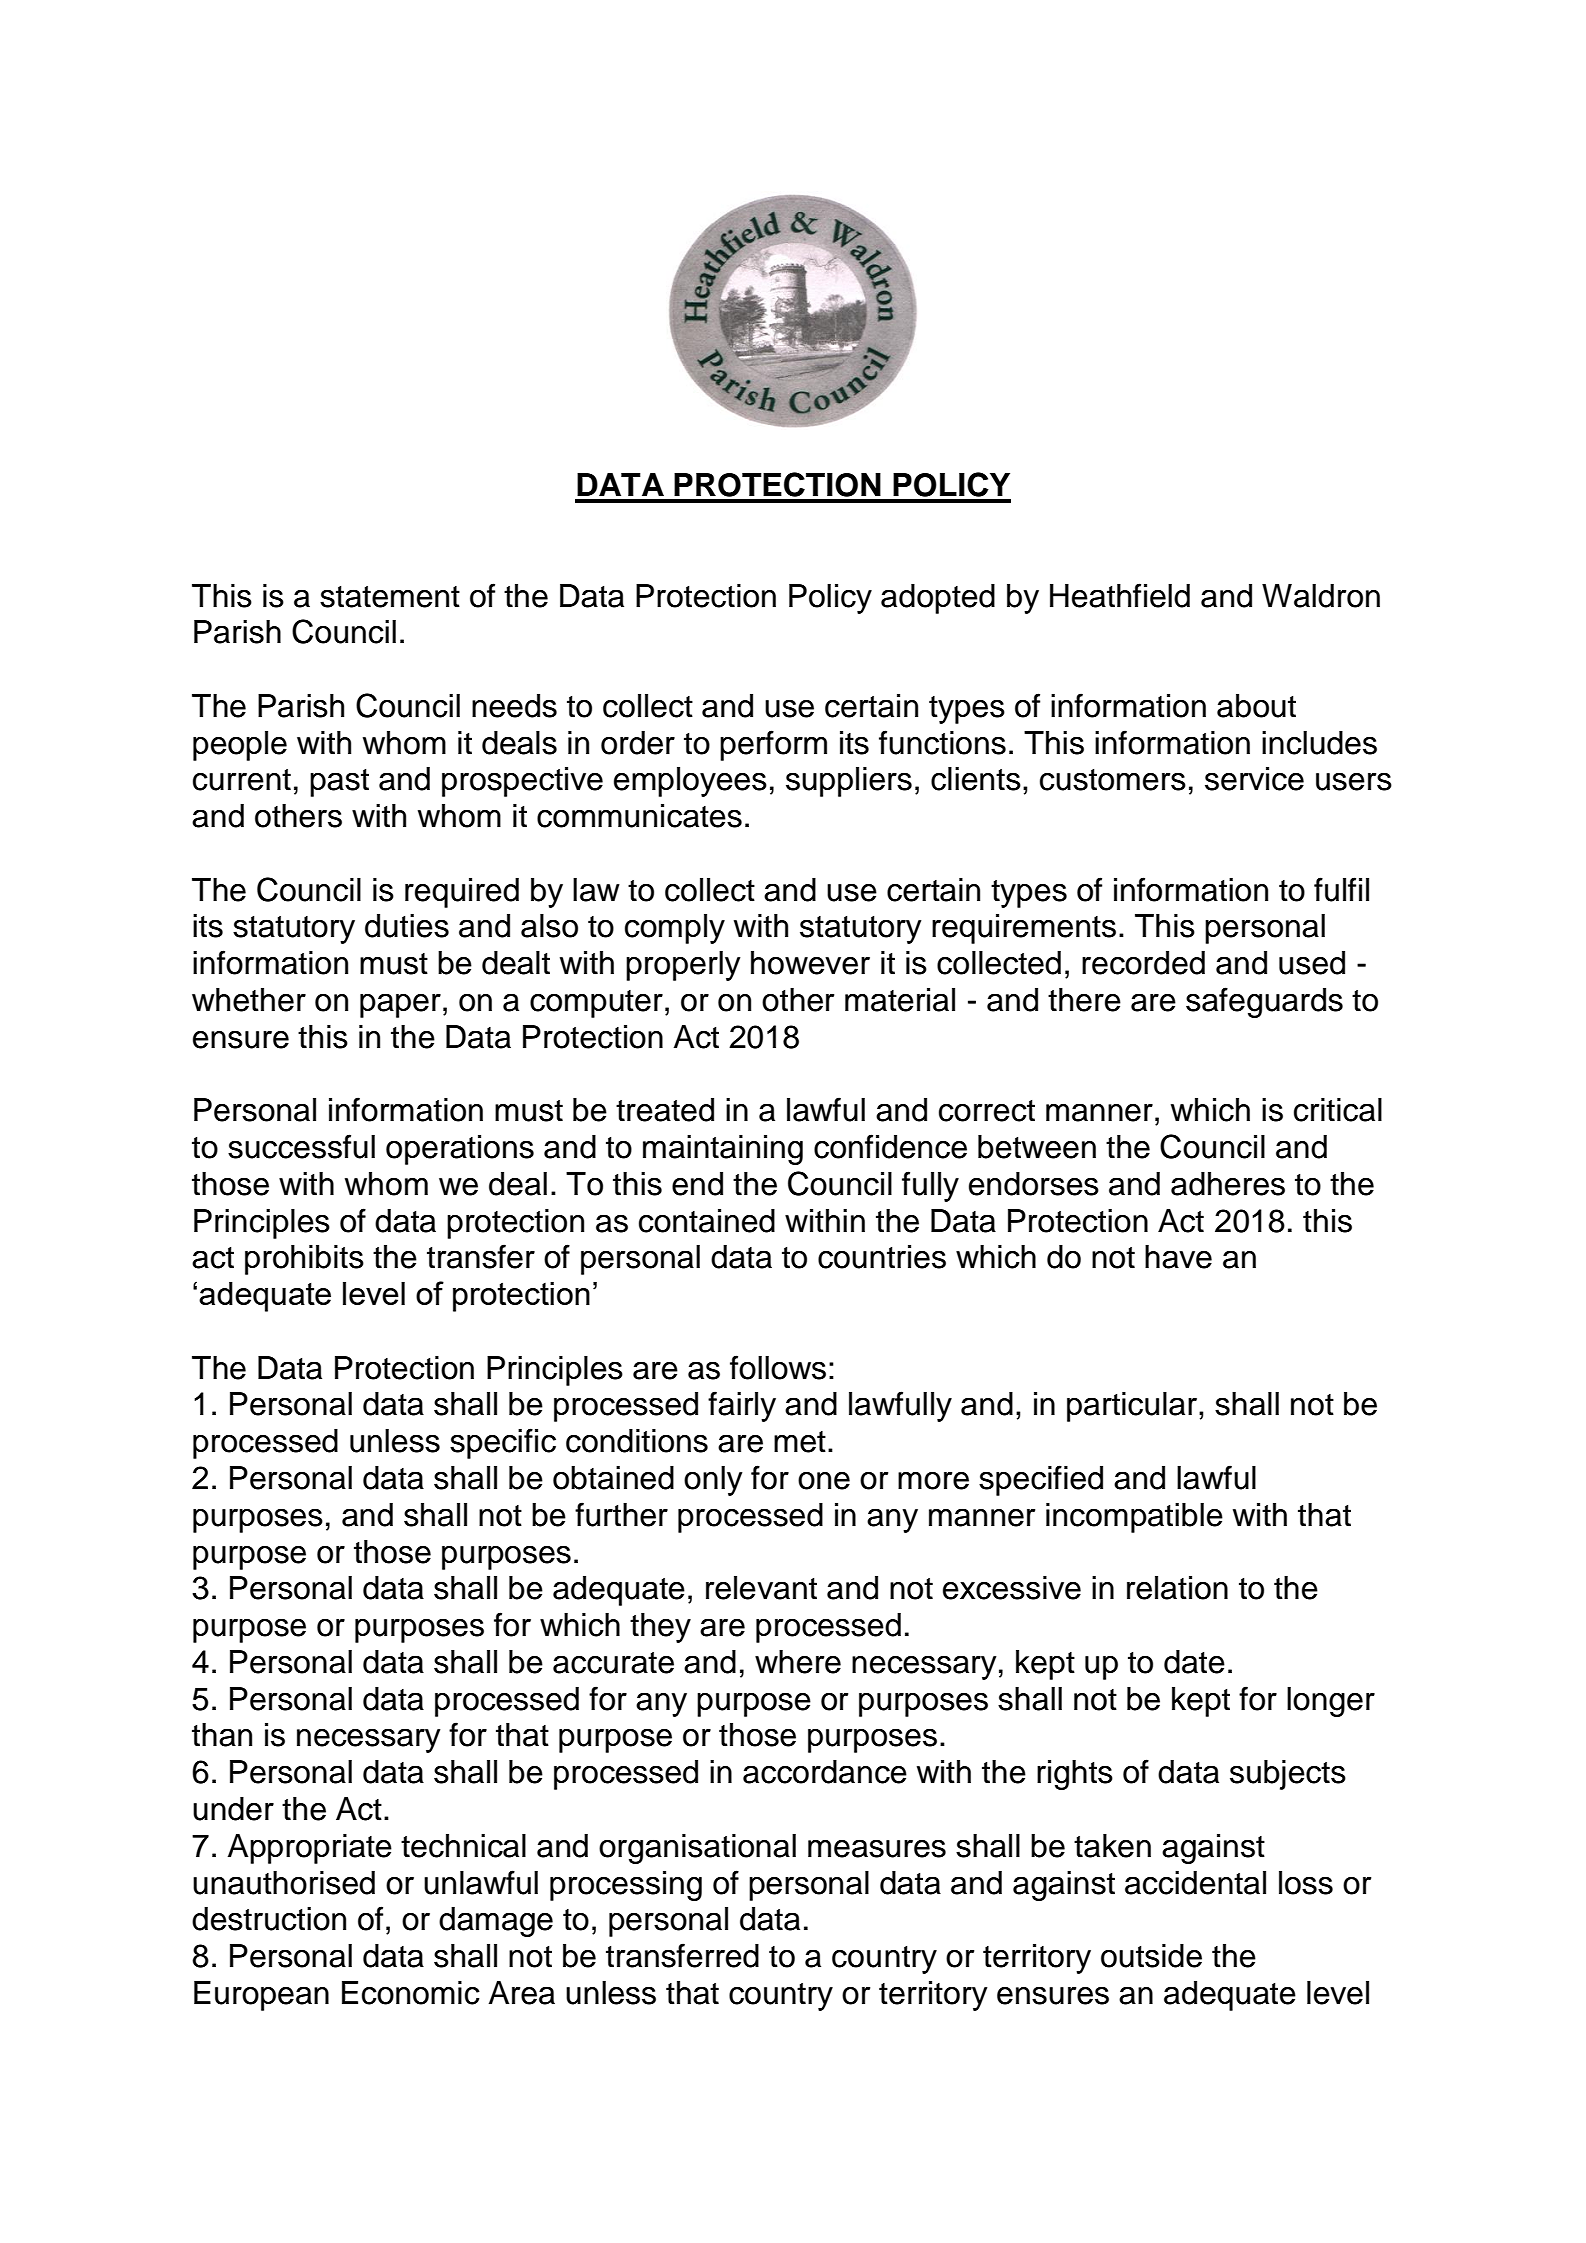 Image resolution: width=1586 pixels, height=2243 pixels. What do you see at coordinates (697, 1849) in the screenshot?
I see `organisational` at bounding box center [697, 1849].
